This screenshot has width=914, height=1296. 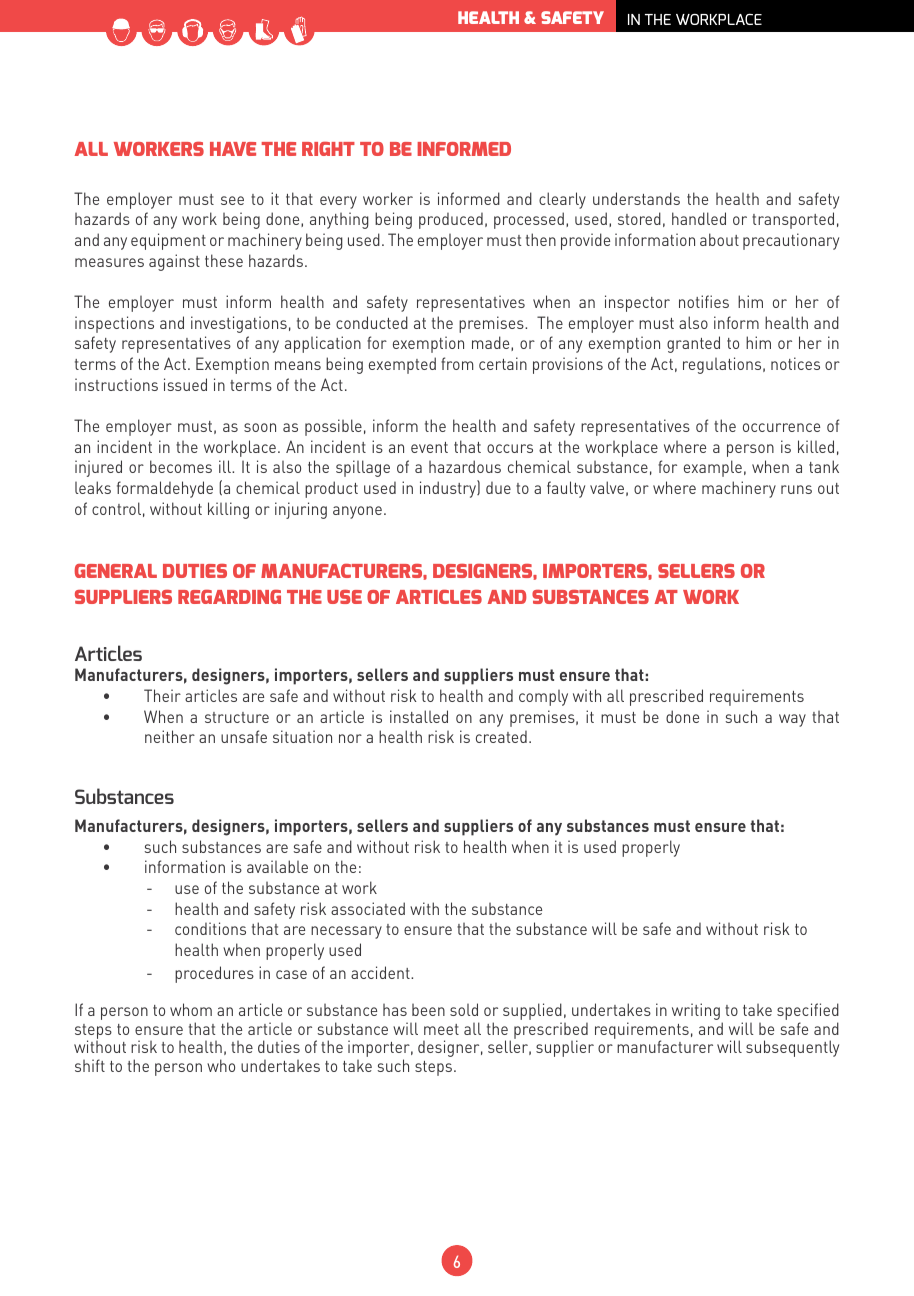 What do you see at coordinates (451, 220) in the screenshot?
I see `produced` at bounding box center [451, 220].
